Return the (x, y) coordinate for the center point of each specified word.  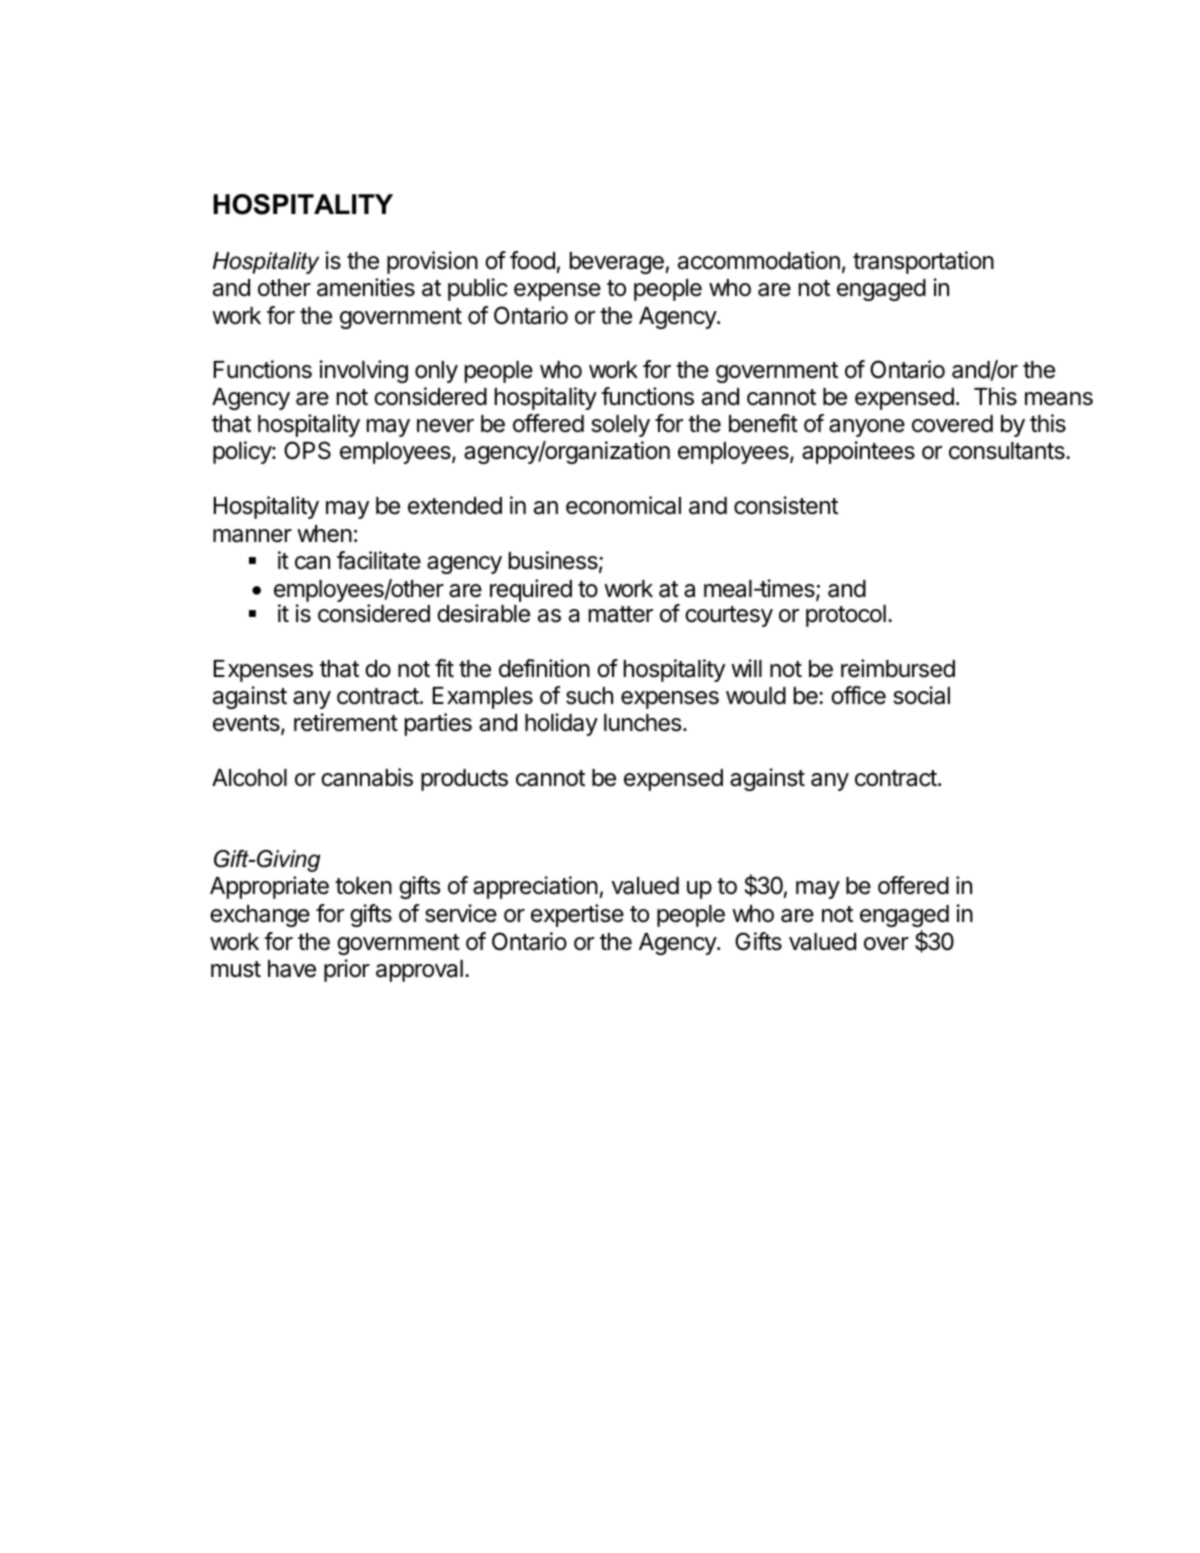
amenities (366, 287)
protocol (846, 616)
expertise (577, 915)
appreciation (535, 887)
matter (621, 614)
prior (347, 970)
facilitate (379, 560)
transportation (923, 262)
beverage (617, 263)
